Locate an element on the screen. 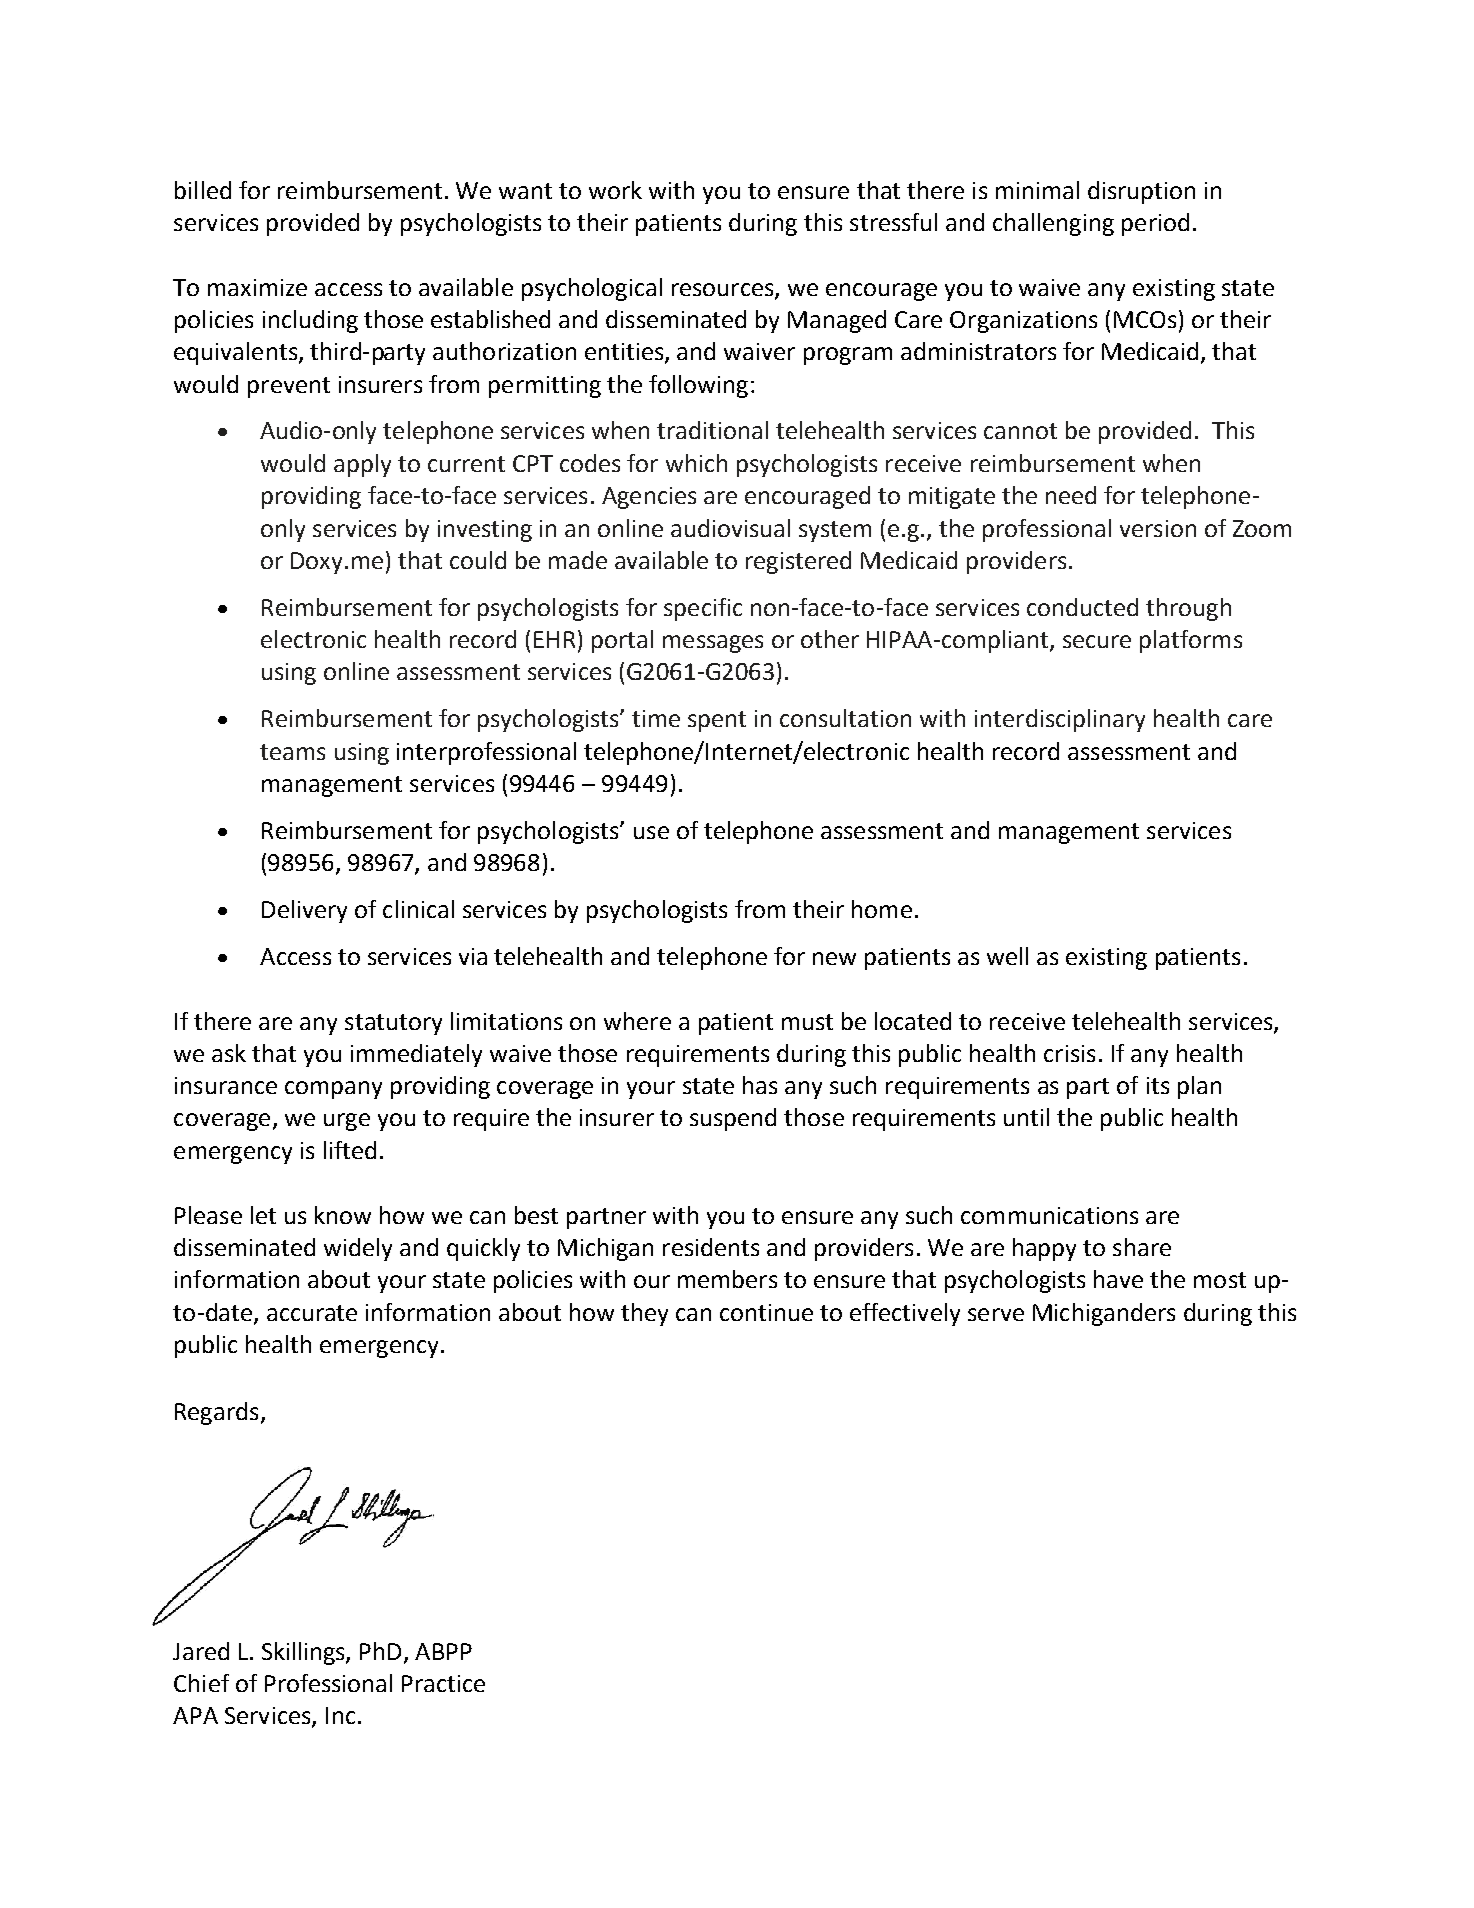 The height and width of the screenshot is (1908, 1474). residents is located at coordinates (711, 1247).
